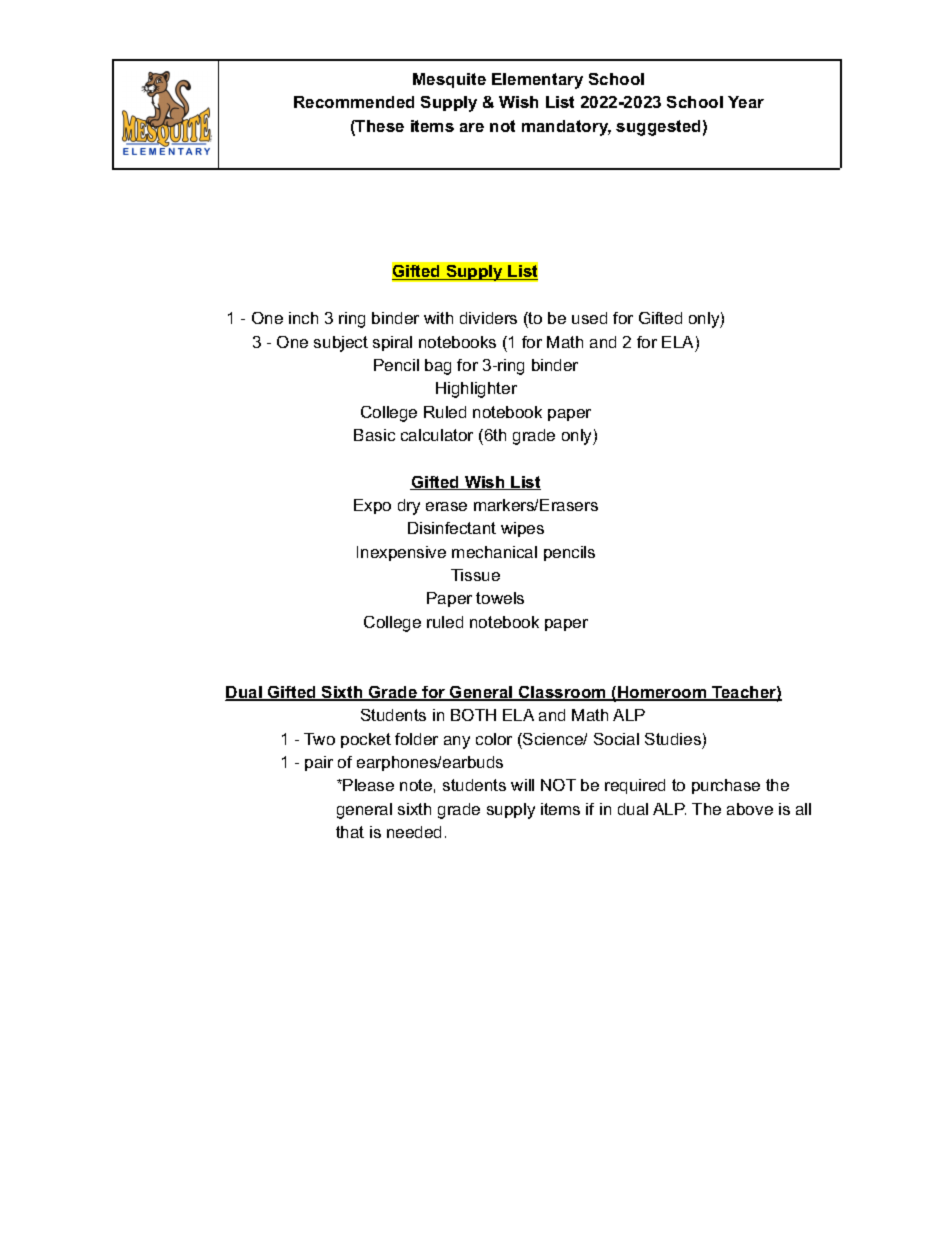  I want to click on Year, so click(746, 102).
